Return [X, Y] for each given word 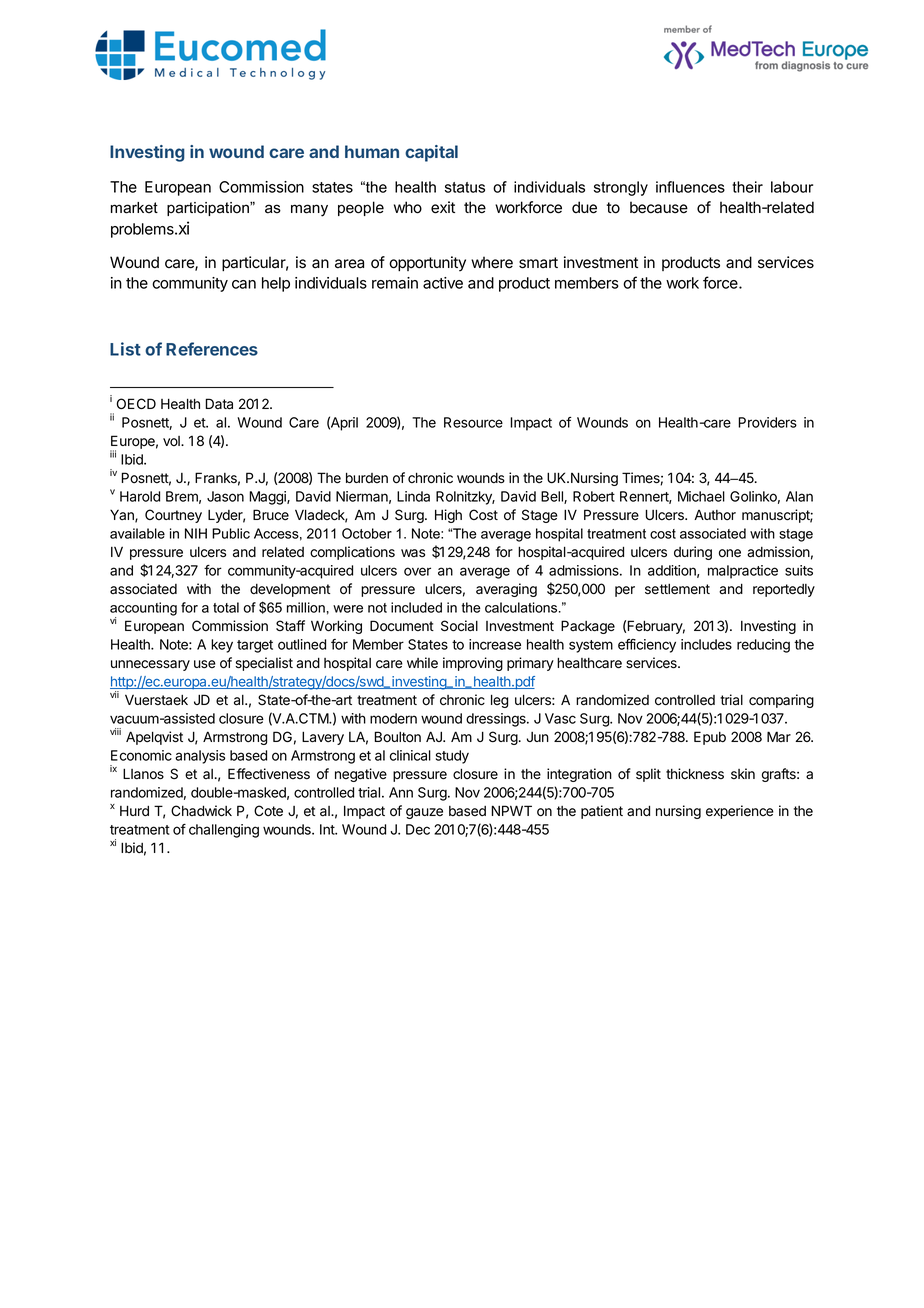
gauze [424, 813]
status [465, 187]
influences [690, 187]
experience [740, 812]
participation [209, 209]
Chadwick [201, 811]
